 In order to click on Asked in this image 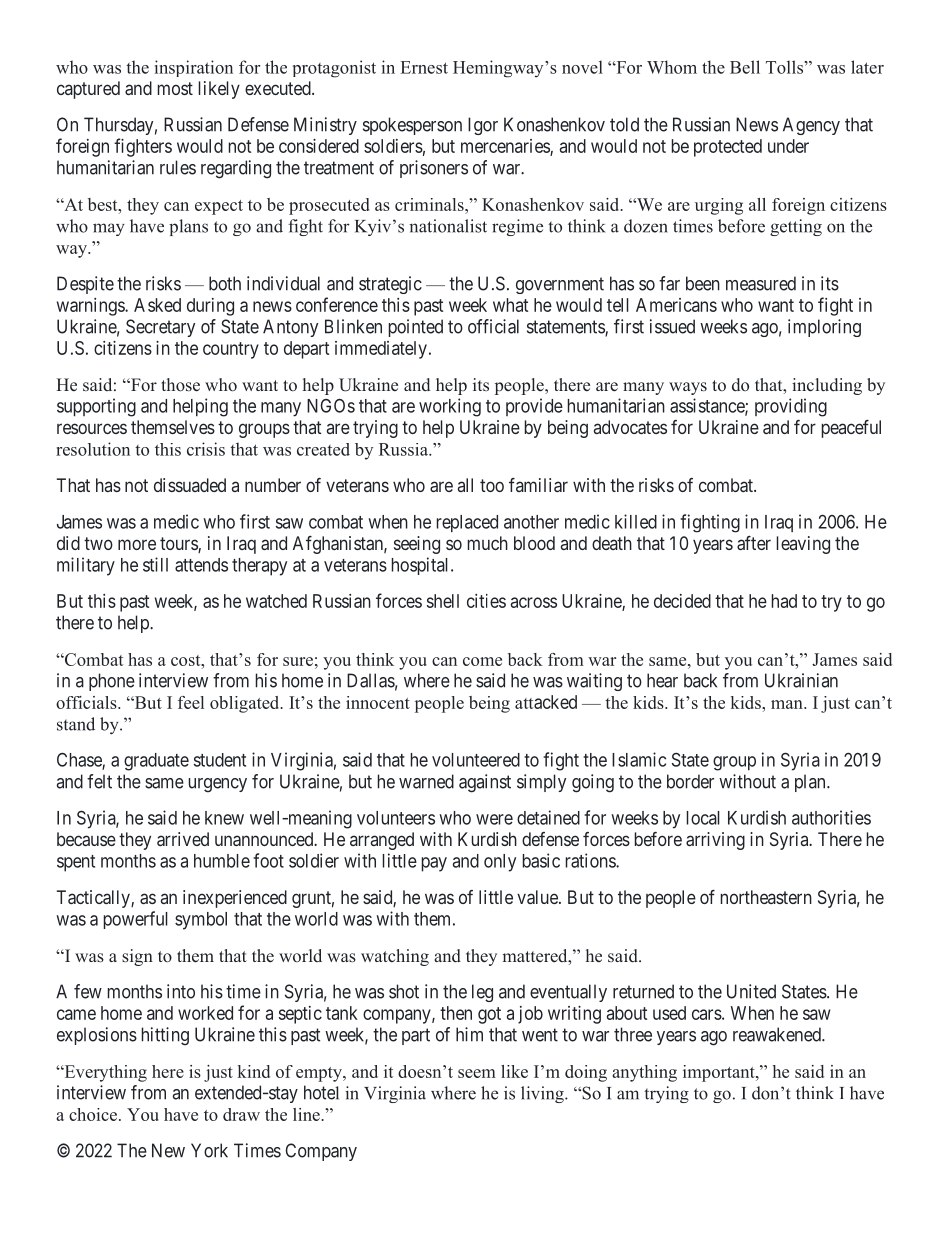, I will do `click(157, 305)`.
